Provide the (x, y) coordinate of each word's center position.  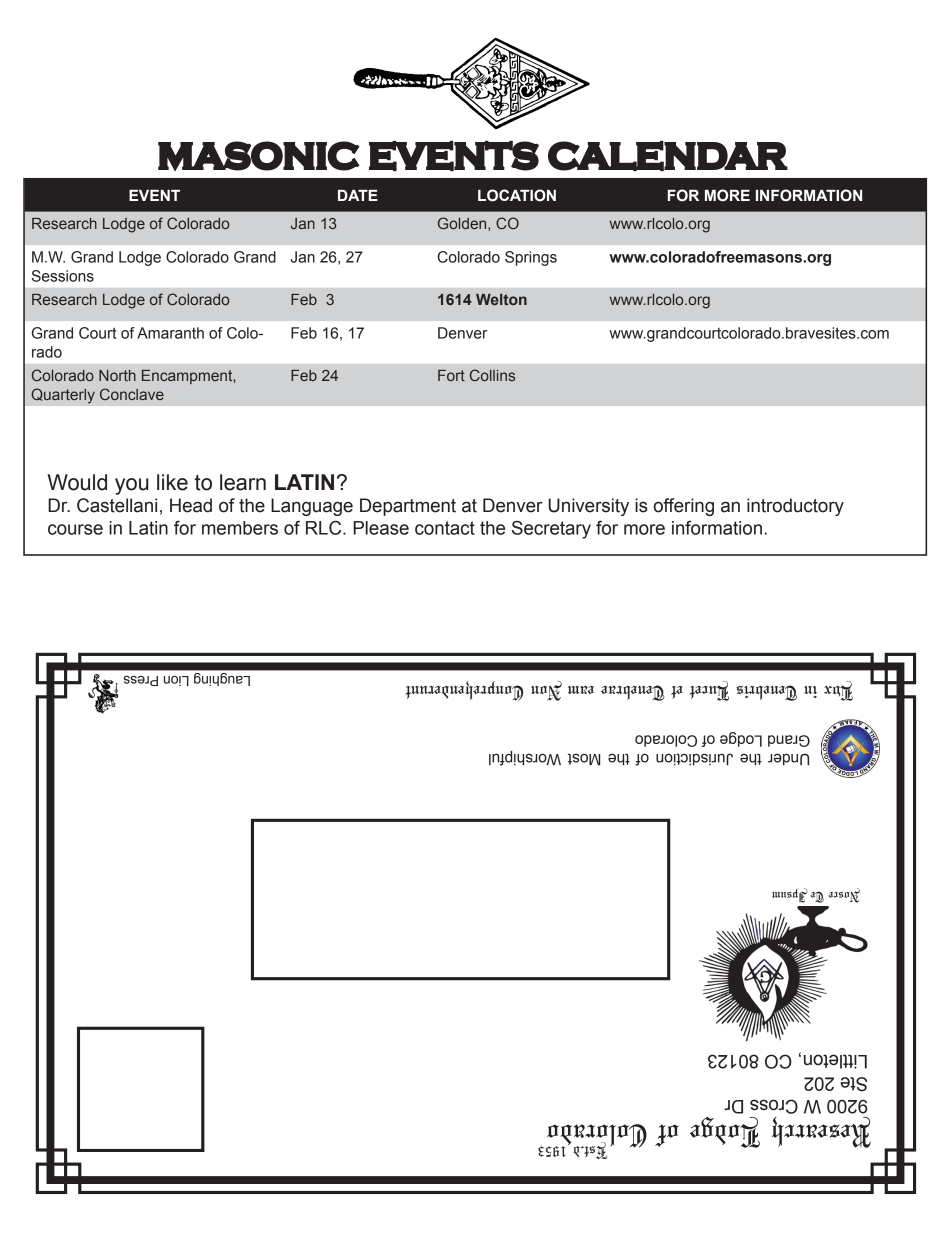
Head (191, 505)
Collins (492, 375)
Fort (451, 375)
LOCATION (517, 195)
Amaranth (170, 333)
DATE (358, 195)
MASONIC (259, 156)
